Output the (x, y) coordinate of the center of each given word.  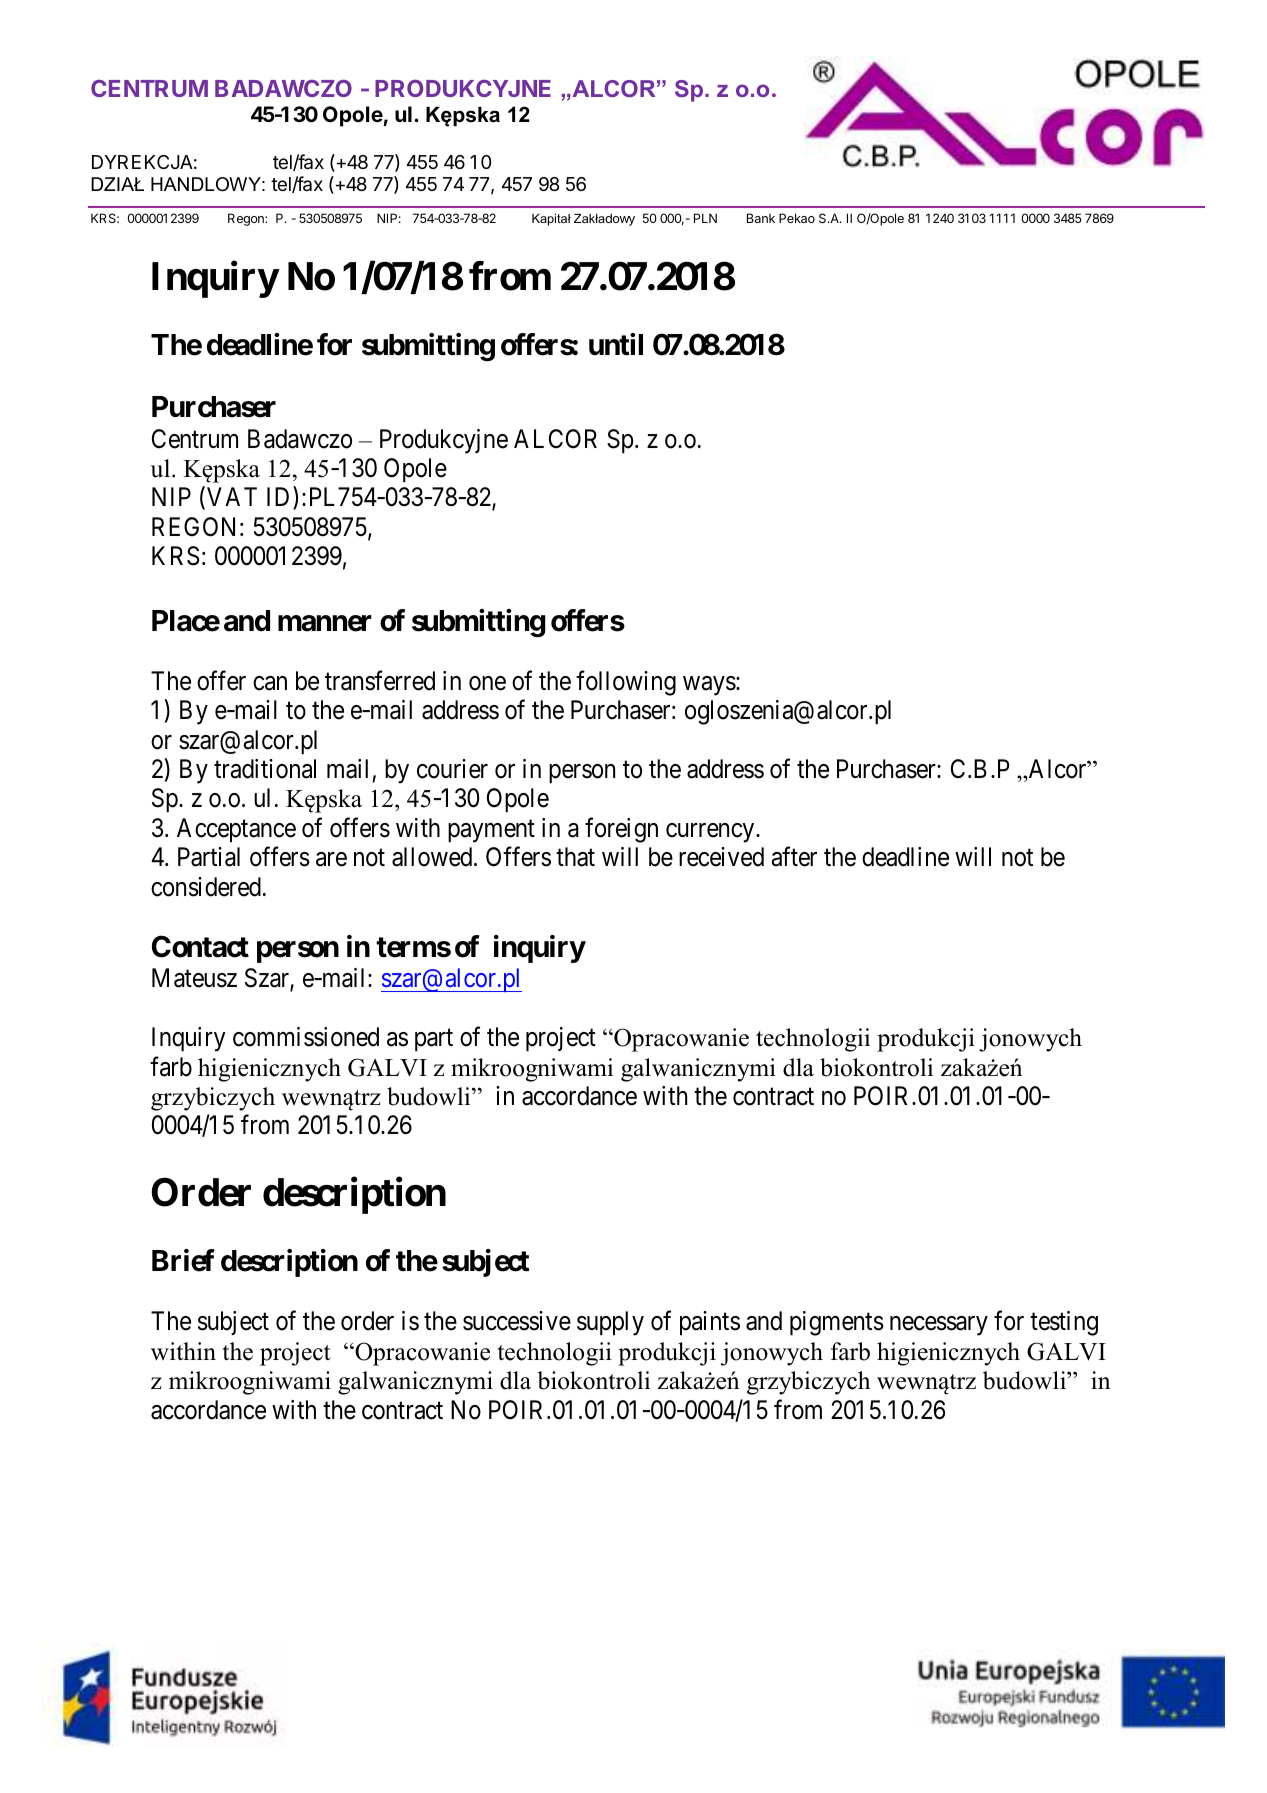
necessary (938, 1326)
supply (610, 1323)
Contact (200, 947)
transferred (380, 680)
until (616, 344)
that (575, 857)
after (794, 857)
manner (325, 623)
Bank (761, 218)
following (626, 683)
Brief (183, 1260)
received (721, 857)
